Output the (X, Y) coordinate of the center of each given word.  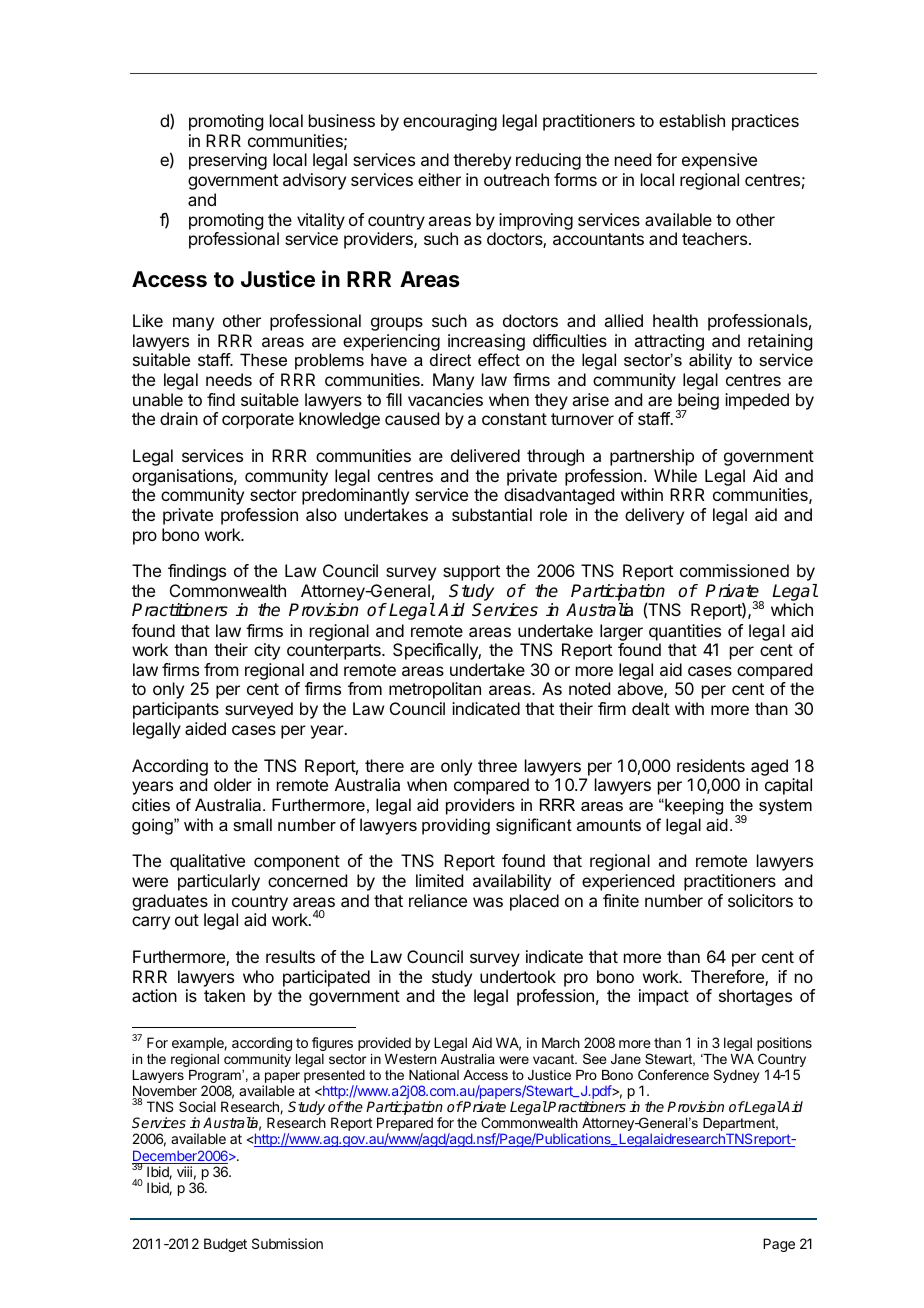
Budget (225, 1245)
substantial (492, 514)
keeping (693, 806)
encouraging (450, 122)
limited (439, 880)
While (675, 475)
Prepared (405, 1125)
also (321, 514)
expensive (719, 161)
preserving (228, 161)
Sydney (736, 1076)
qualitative (207, 862)
